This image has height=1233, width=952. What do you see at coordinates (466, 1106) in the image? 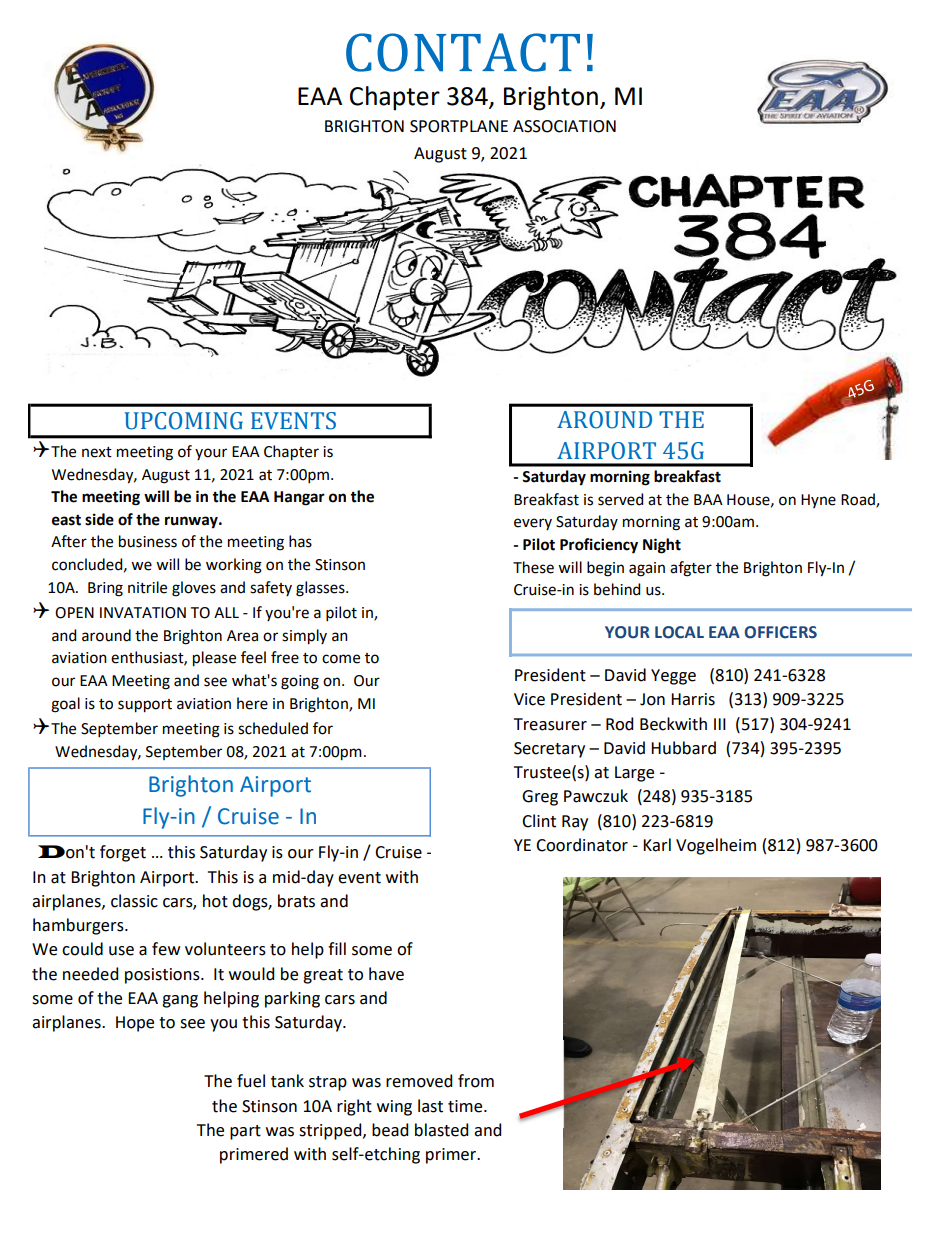
I see `time` at bounding box center [466, 1106].
